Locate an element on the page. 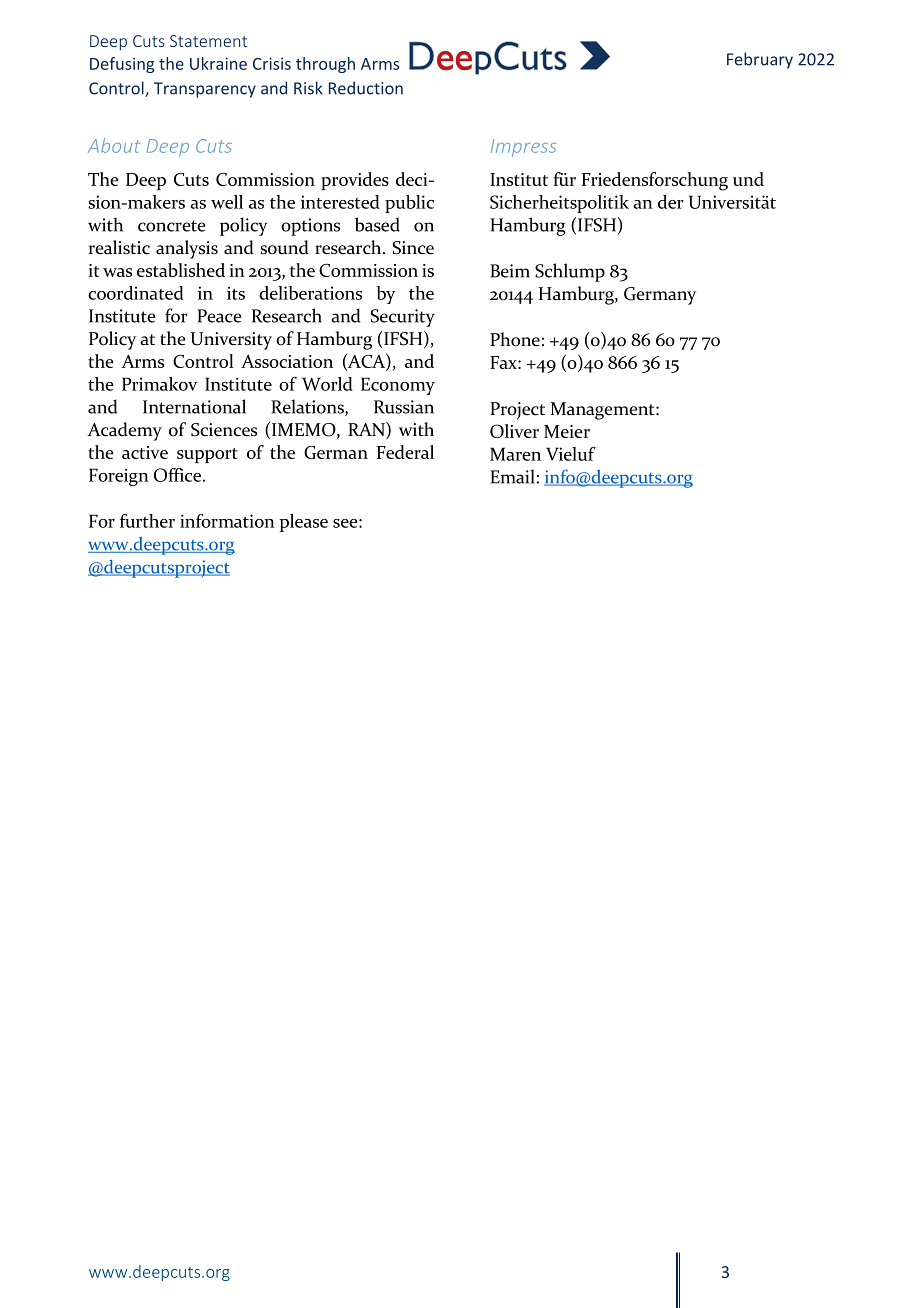 The image size is (924, 1308). further is located at coordinates (147, 521).
